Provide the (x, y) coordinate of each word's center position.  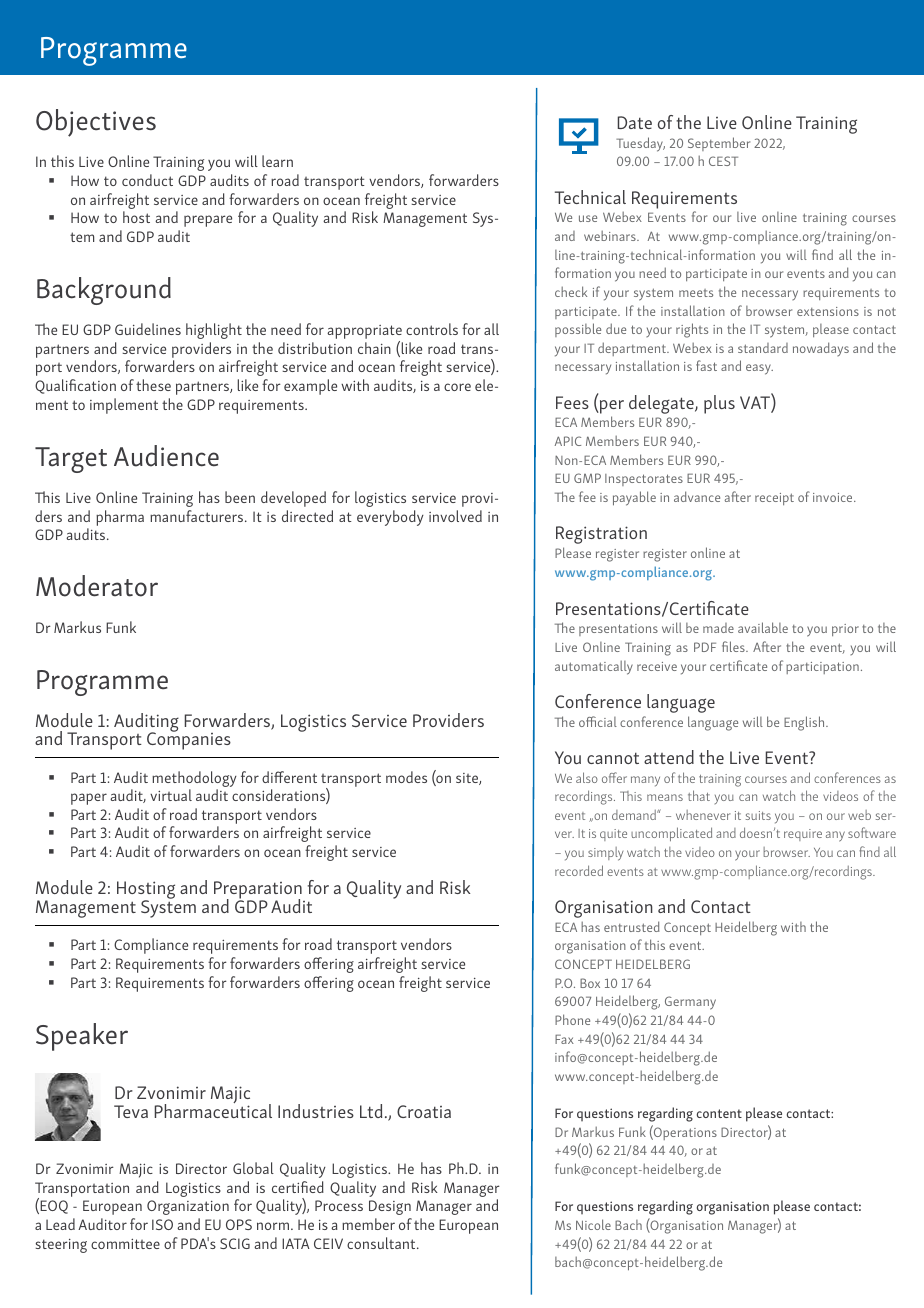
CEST (723, 161)
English (805, 723)
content (719, 1113)
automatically (594, 667)
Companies (189, 740)
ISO (162, 1224)
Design (390, 1207)
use (588, 218)
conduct (147, 180)
